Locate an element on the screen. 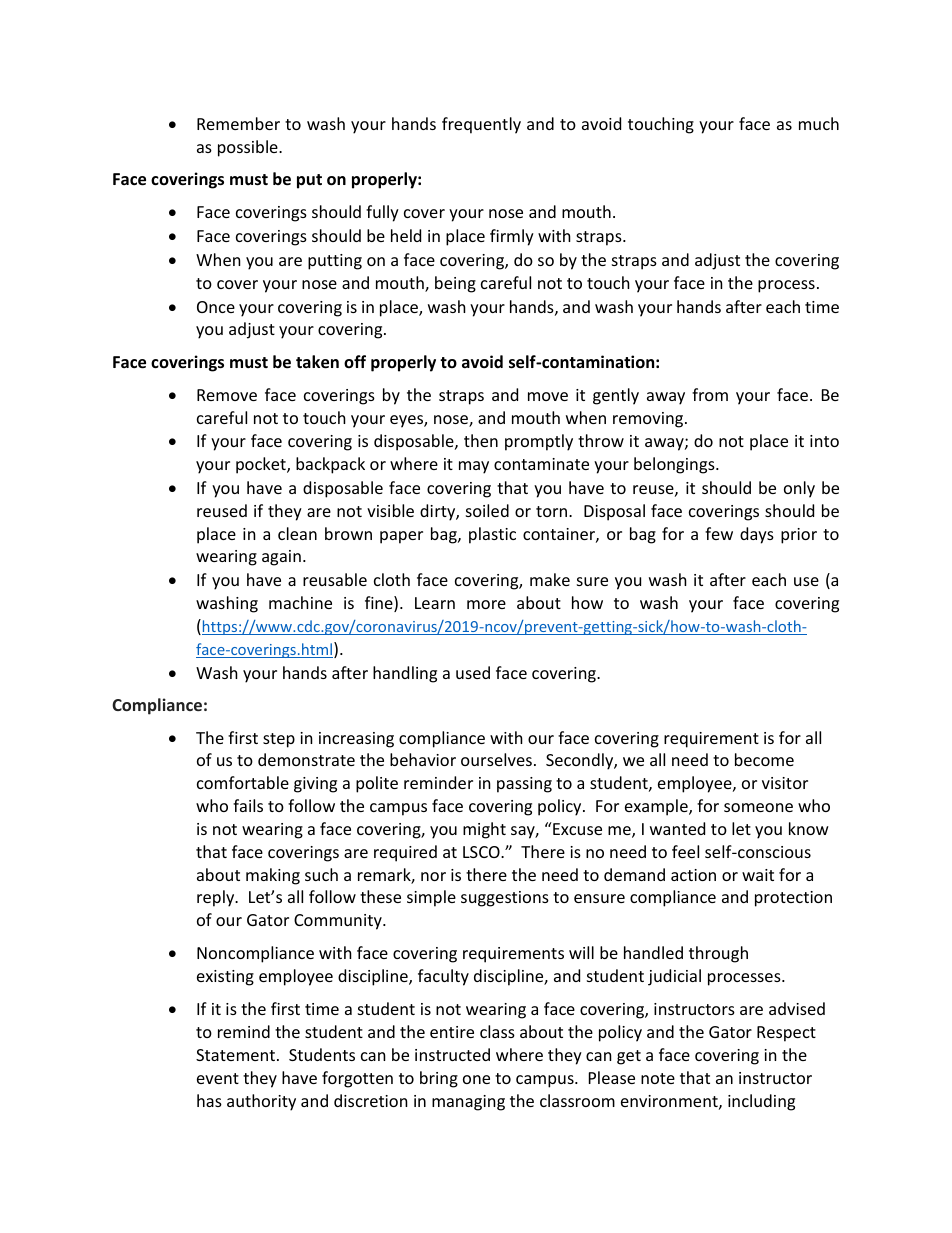  being is located at coordinates (455, 284).
